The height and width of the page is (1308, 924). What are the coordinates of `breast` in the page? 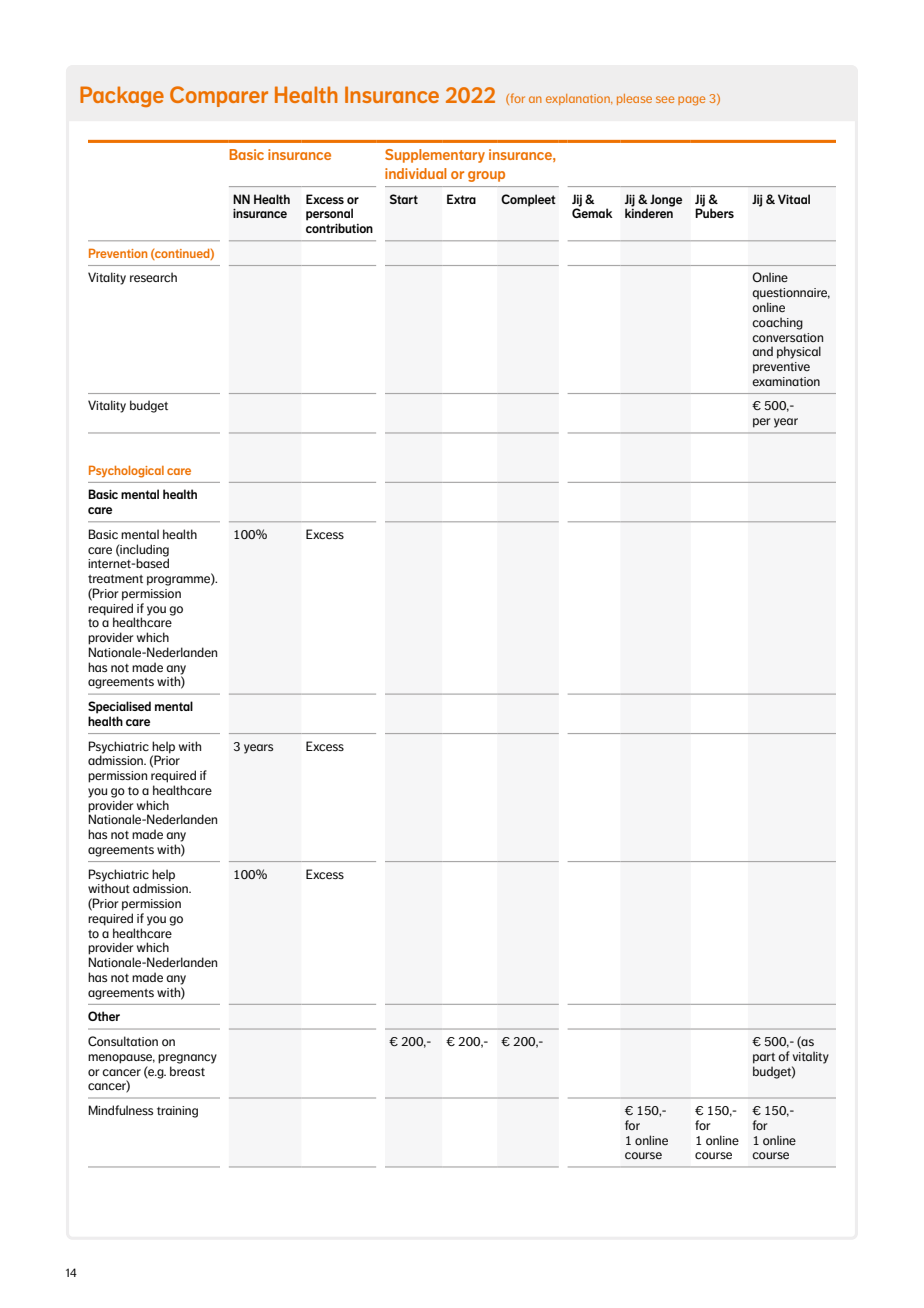 It's located at (187, 1071).
